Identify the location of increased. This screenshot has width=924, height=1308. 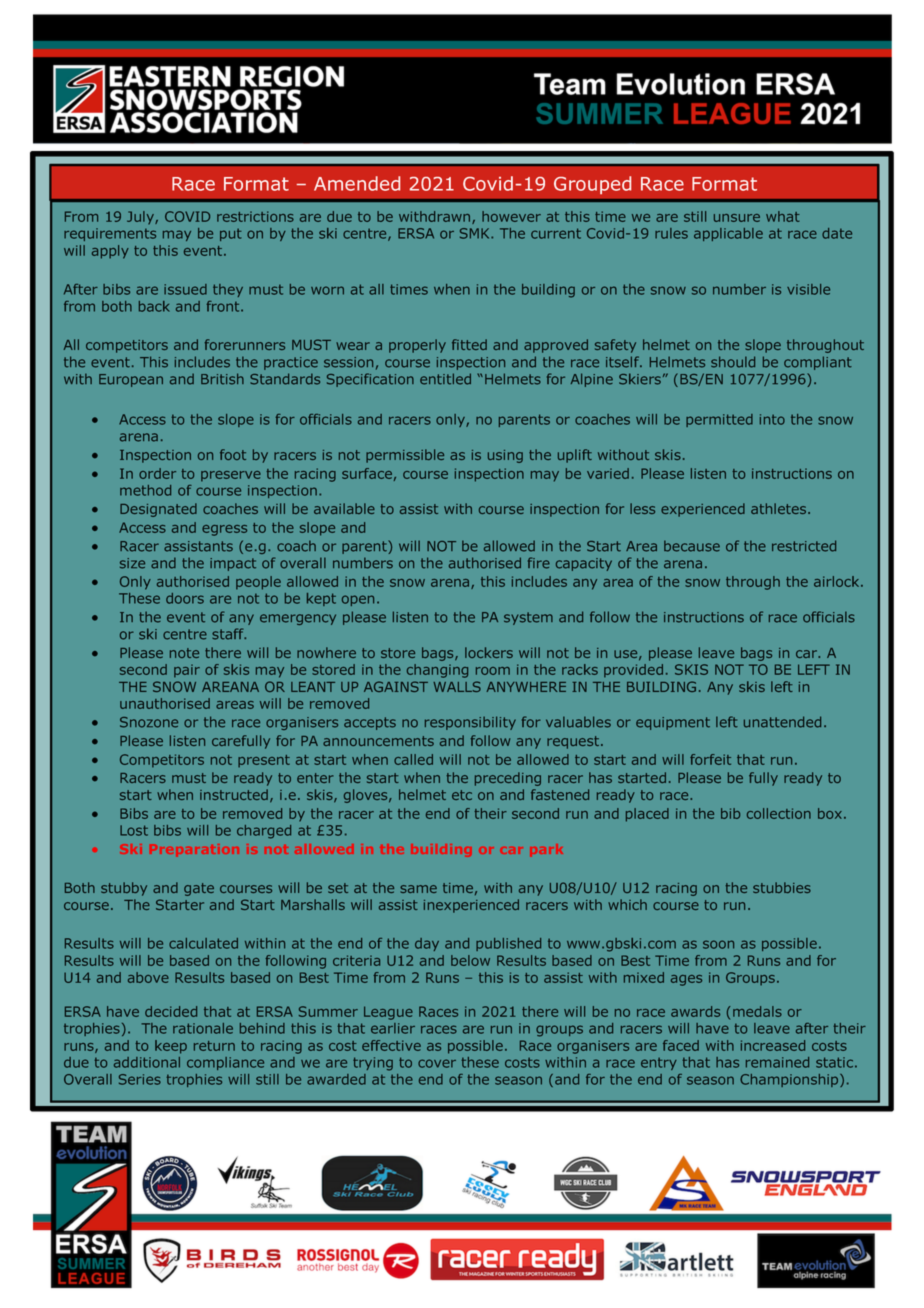
(773, 1045).
